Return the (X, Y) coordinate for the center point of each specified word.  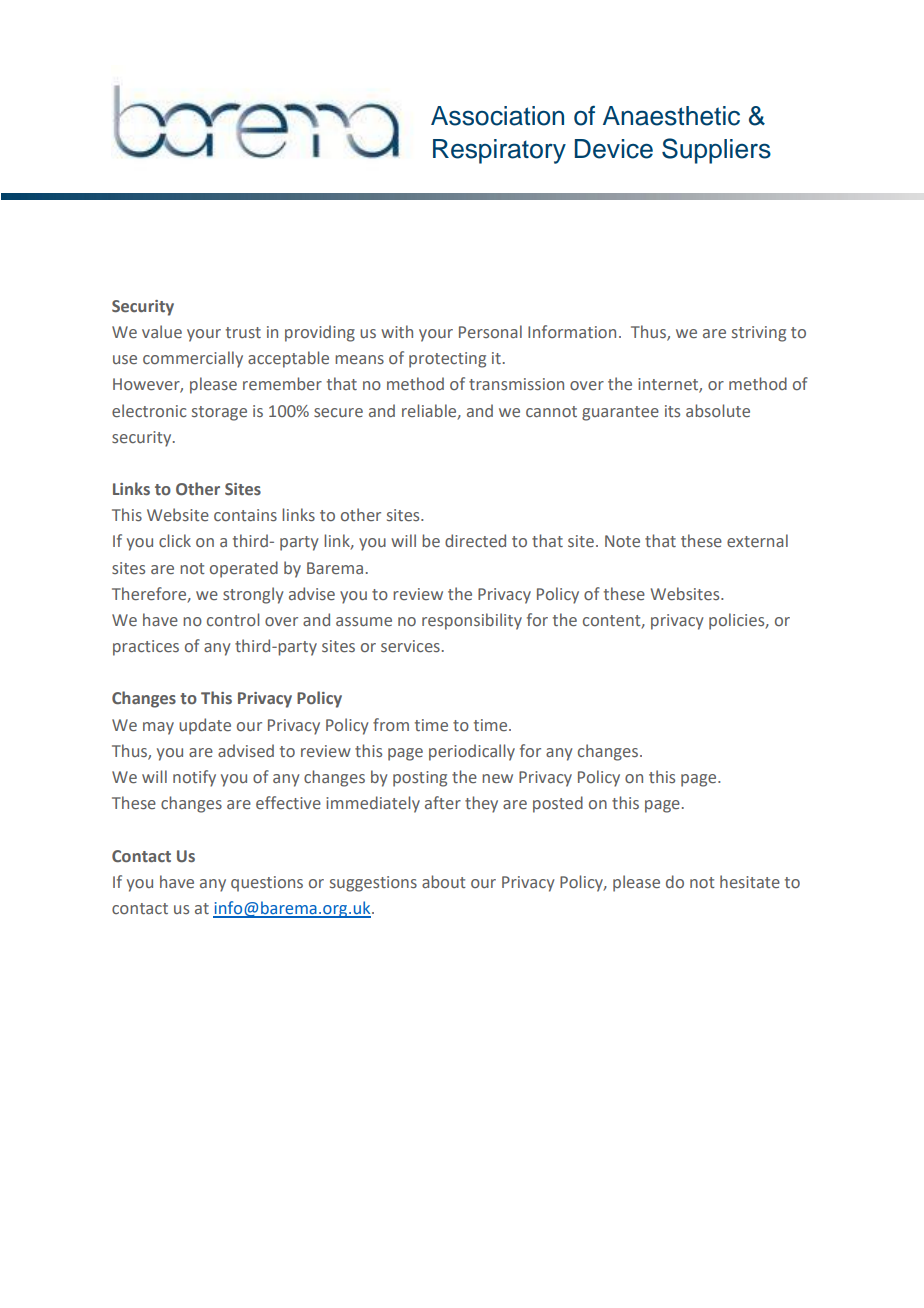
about (444, 881)
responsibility (472, 621)
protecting (447, 360)
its (672, 411)
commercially (193, 359)
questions (267, 884)
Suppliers (716, 151)
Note (622, 541)
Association (497, 116)
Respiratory (499, 151)
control (233, 619)
